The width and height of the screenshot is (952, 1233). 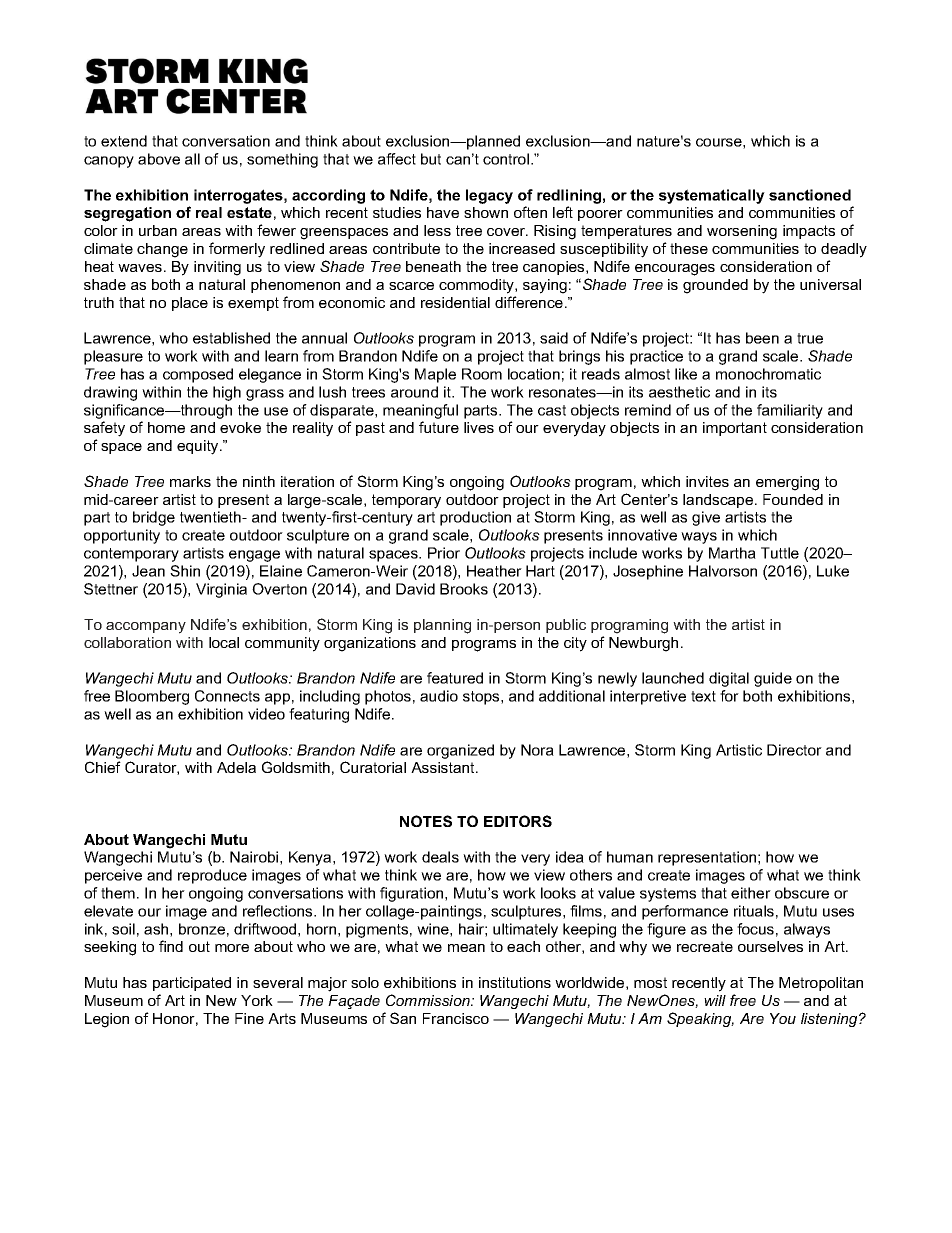 What do you see at coordinates (703, 696) in the screenshot?
I see `text` at bounding box center [703, 696].
